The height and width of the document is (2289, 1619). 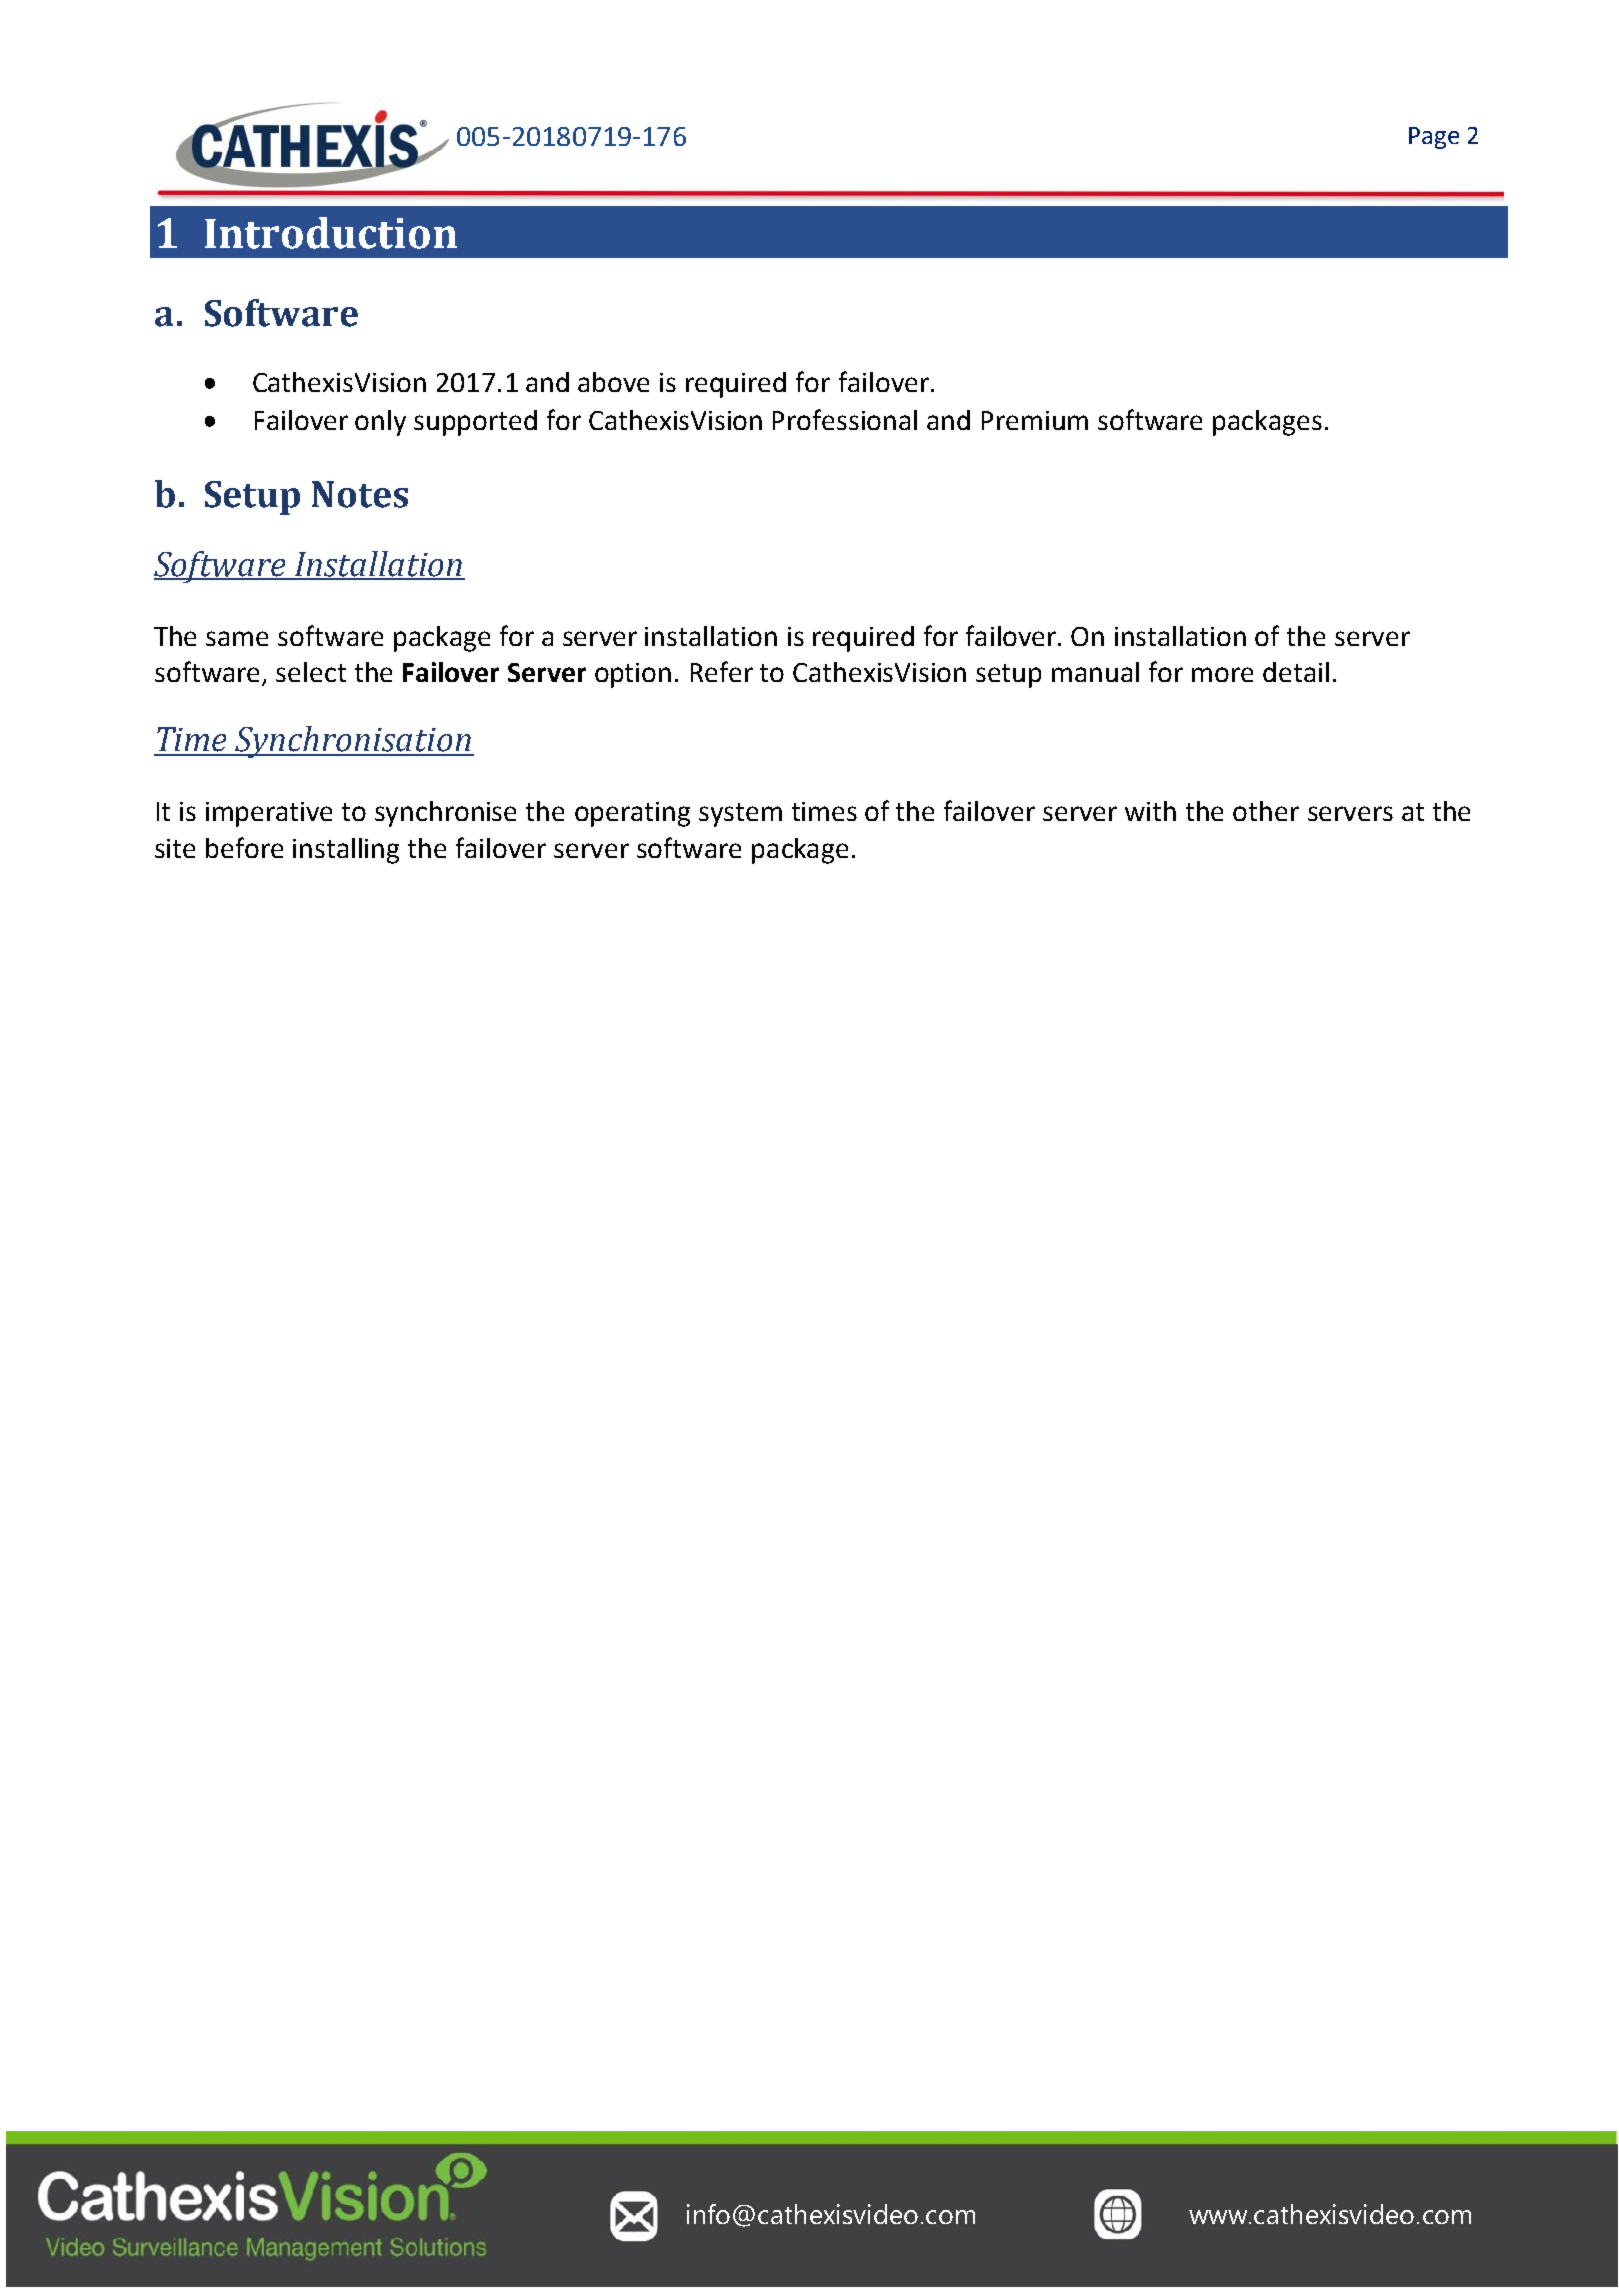 What do you see at coordinates (722, 671) in the document?
I see `Refer` at bounding box center [722, 671].
